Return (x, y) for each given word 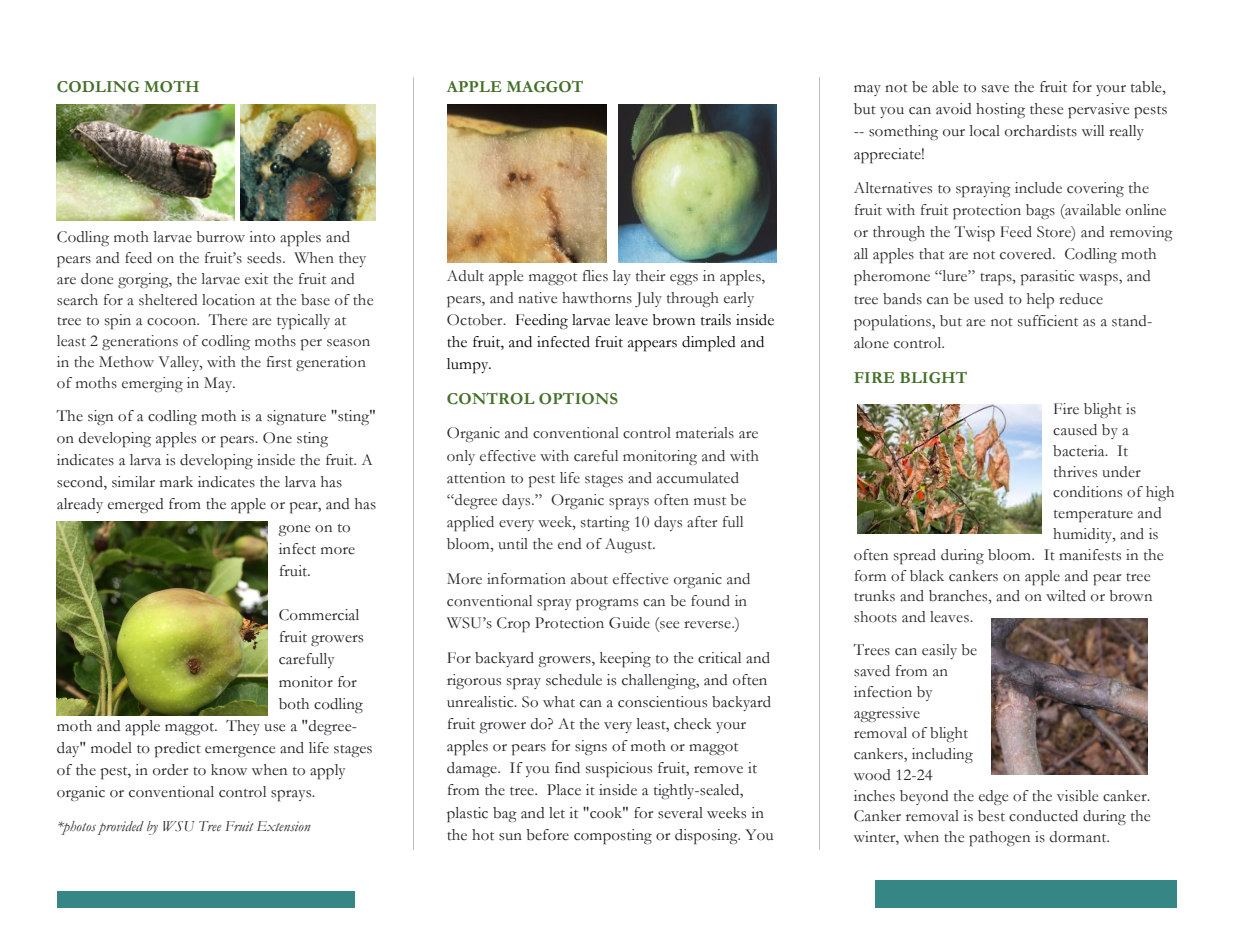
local (985, 131)
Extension (284, 826)
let (557, 813)
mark (176, 482)
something (903, 133)
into (262, 237)
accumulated (698, 478)
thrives (1075, 472)
